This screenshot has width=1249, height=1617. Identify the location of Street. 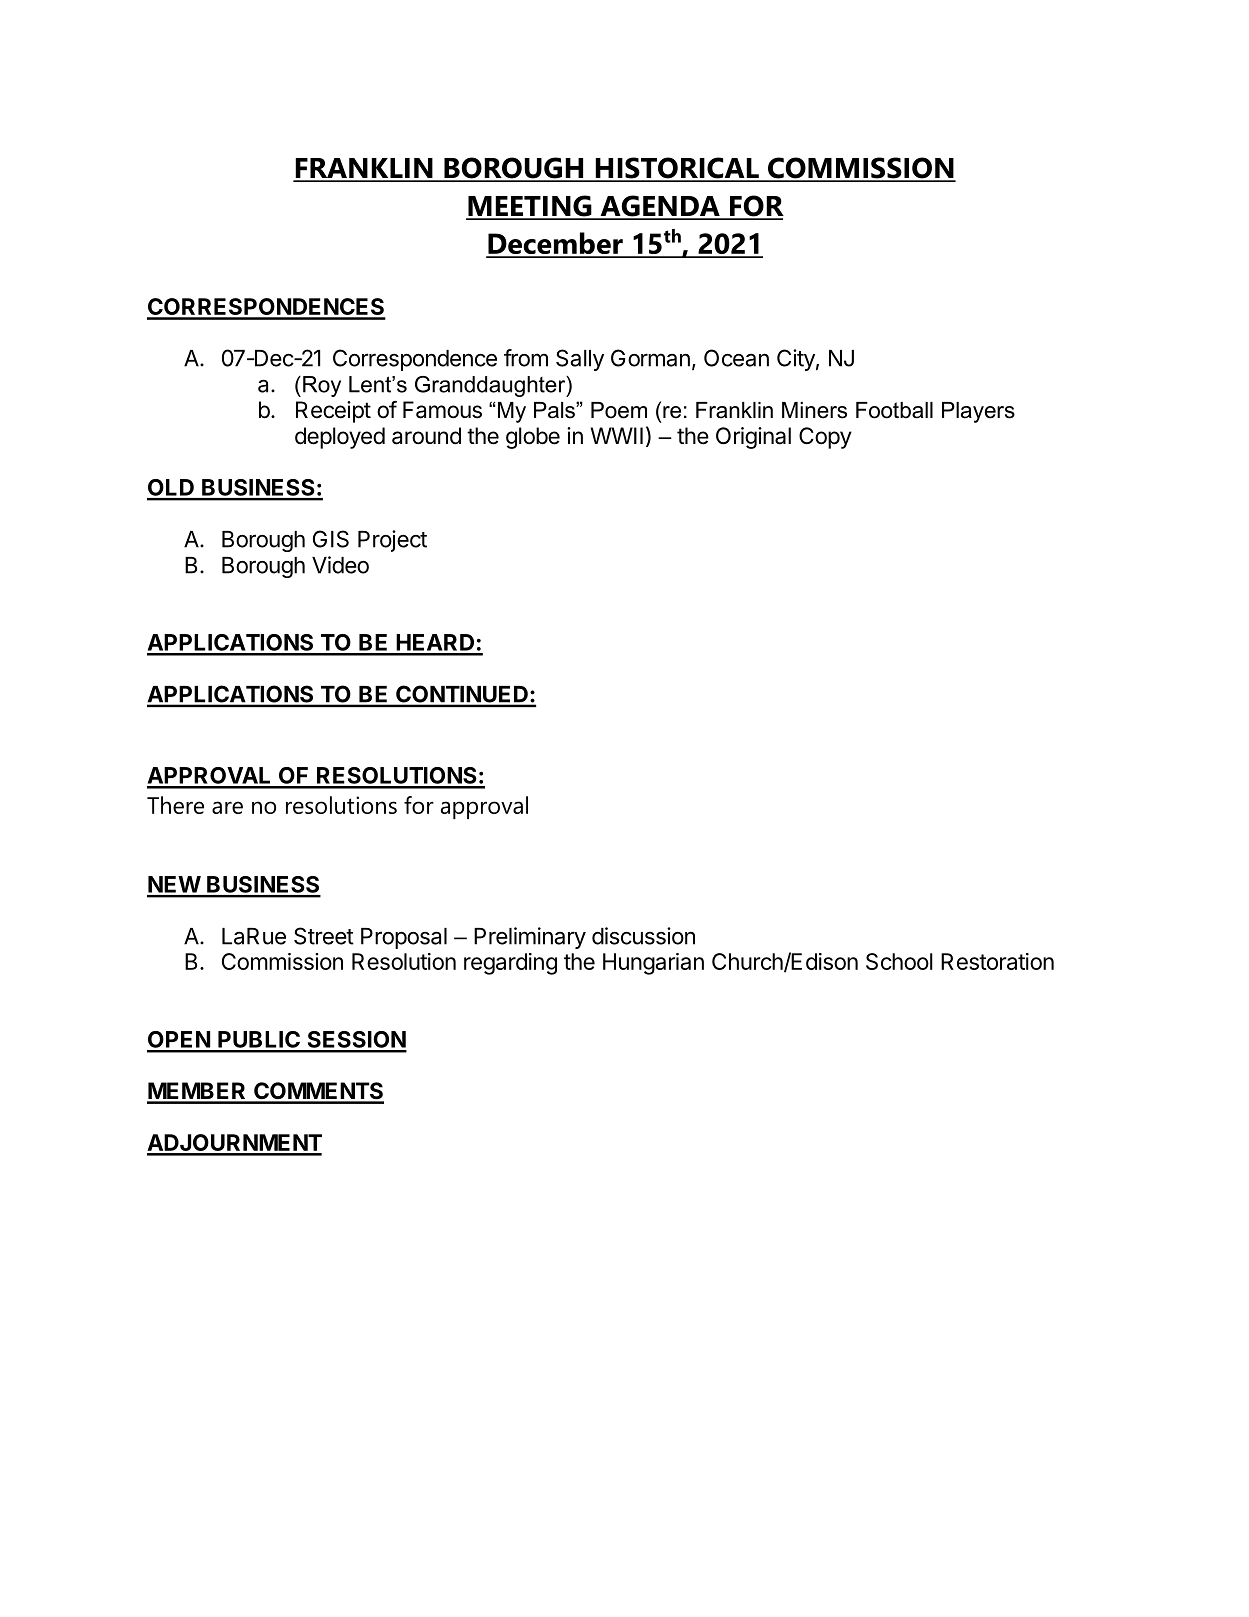
(324, 936).
